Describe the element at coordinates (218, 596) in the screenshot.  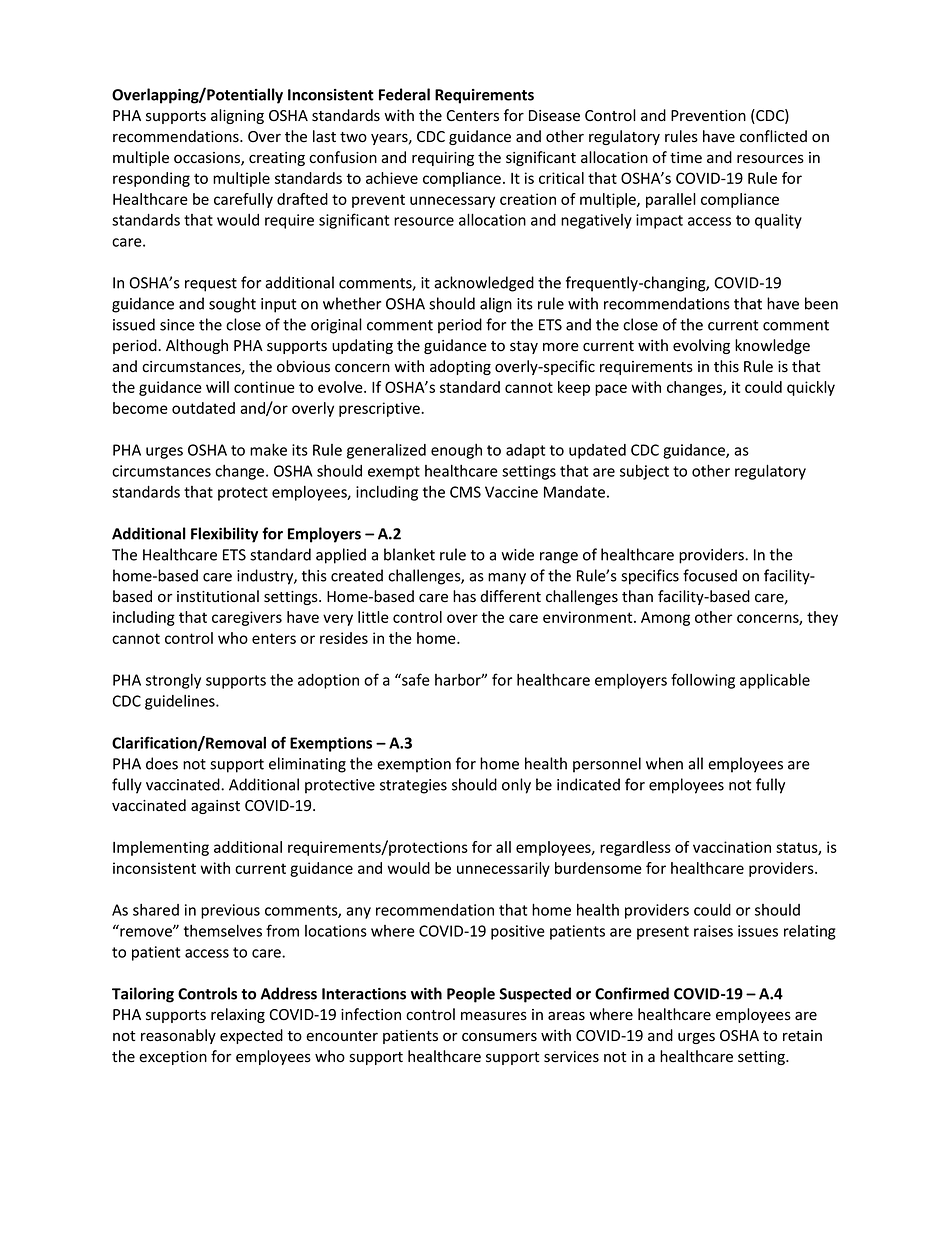
I see `institutional` at that location.
